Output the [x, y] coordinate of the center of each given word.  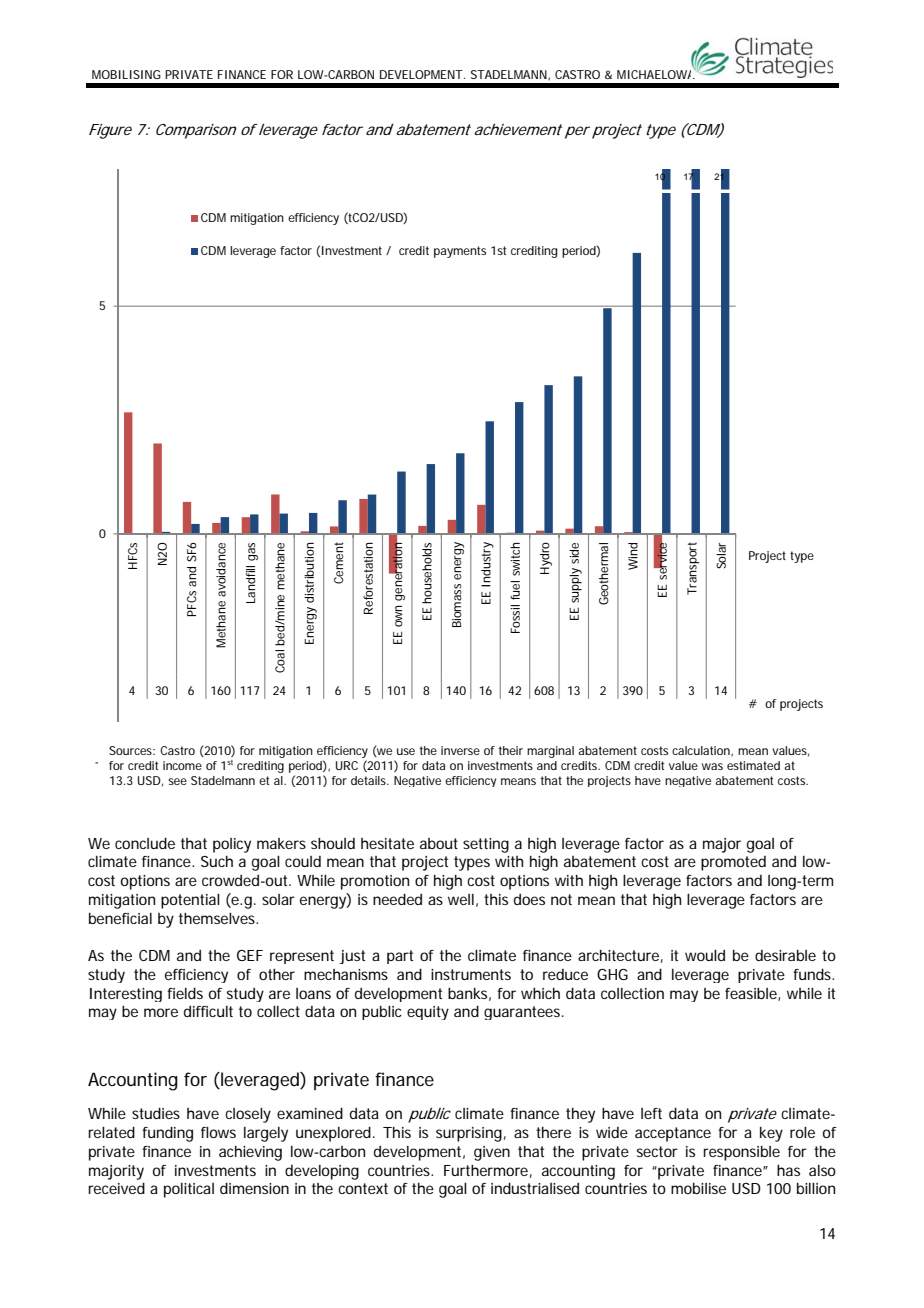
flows [218, 1132]
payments [460, 252]
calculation [702, 751]
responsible [741, 1153]
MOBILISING [126, 74]
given [492, 1153]
